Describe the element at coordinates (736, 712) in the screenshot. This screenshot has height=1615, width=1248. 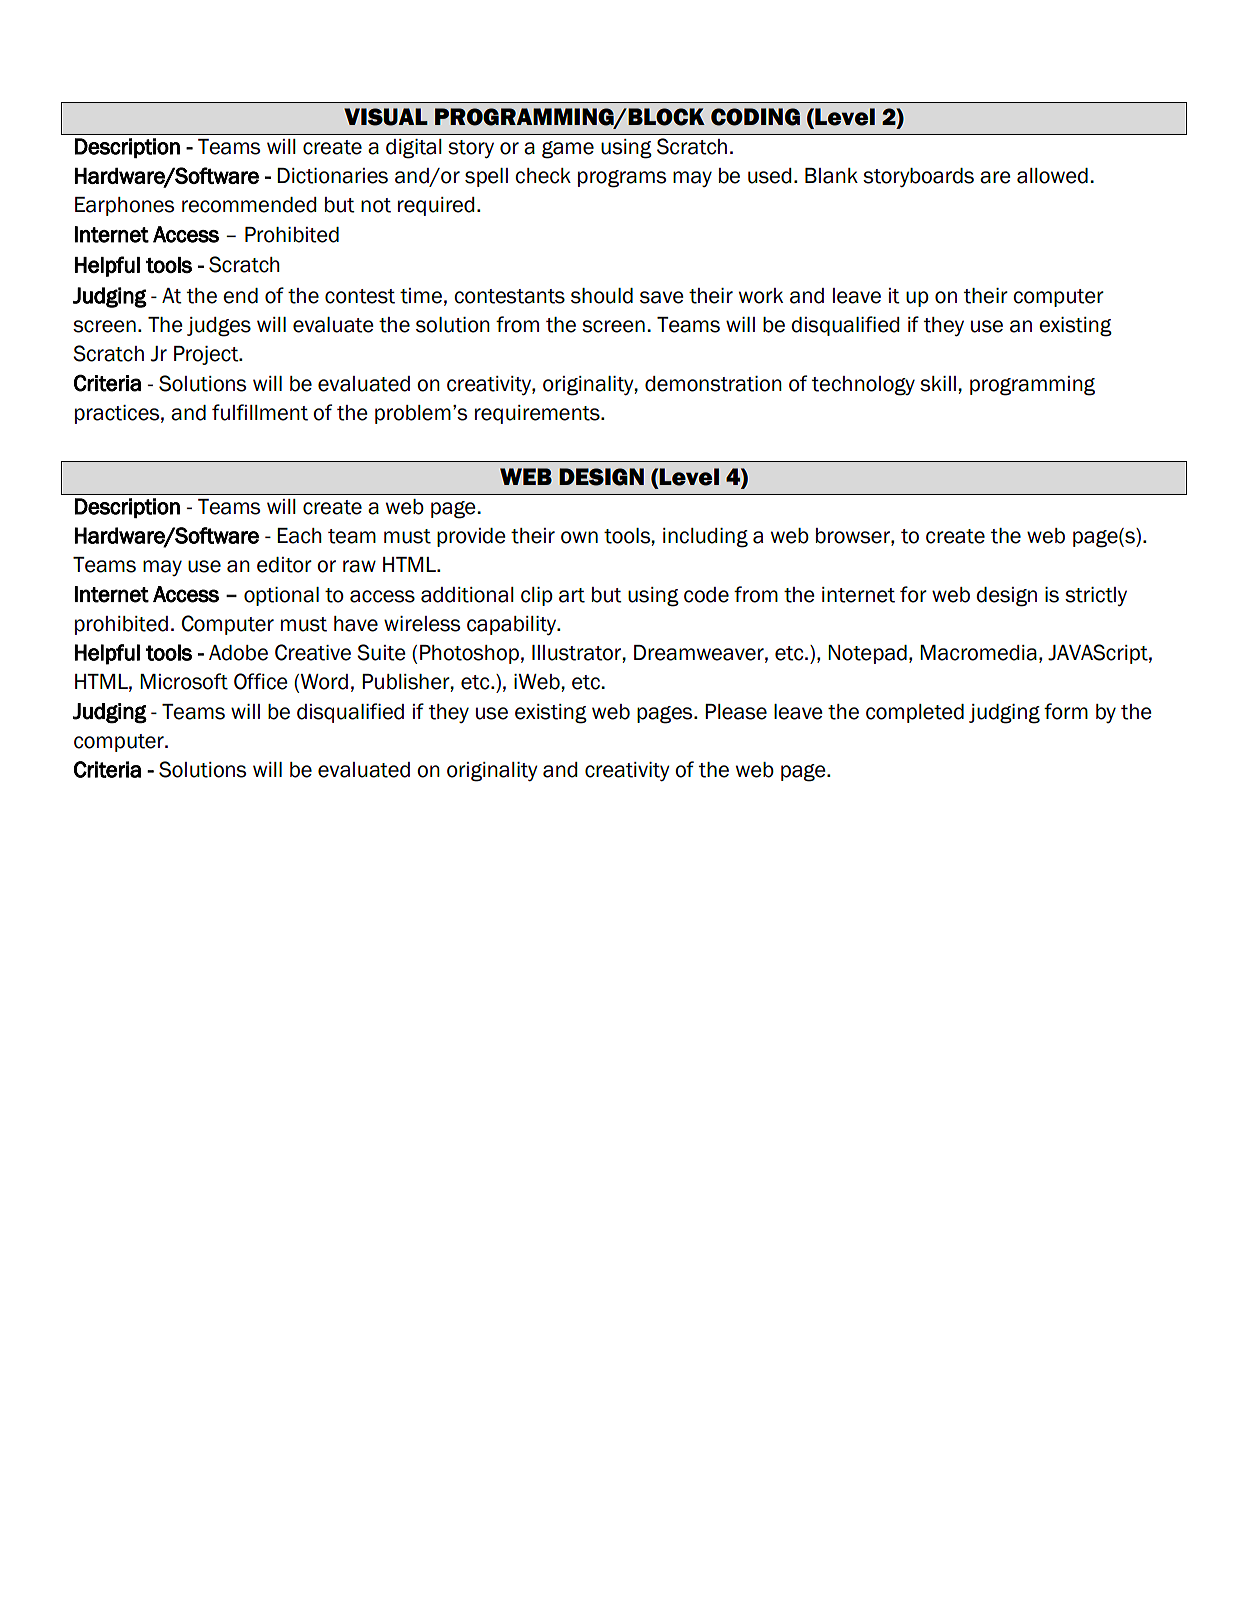
I see `Please` at that location.
